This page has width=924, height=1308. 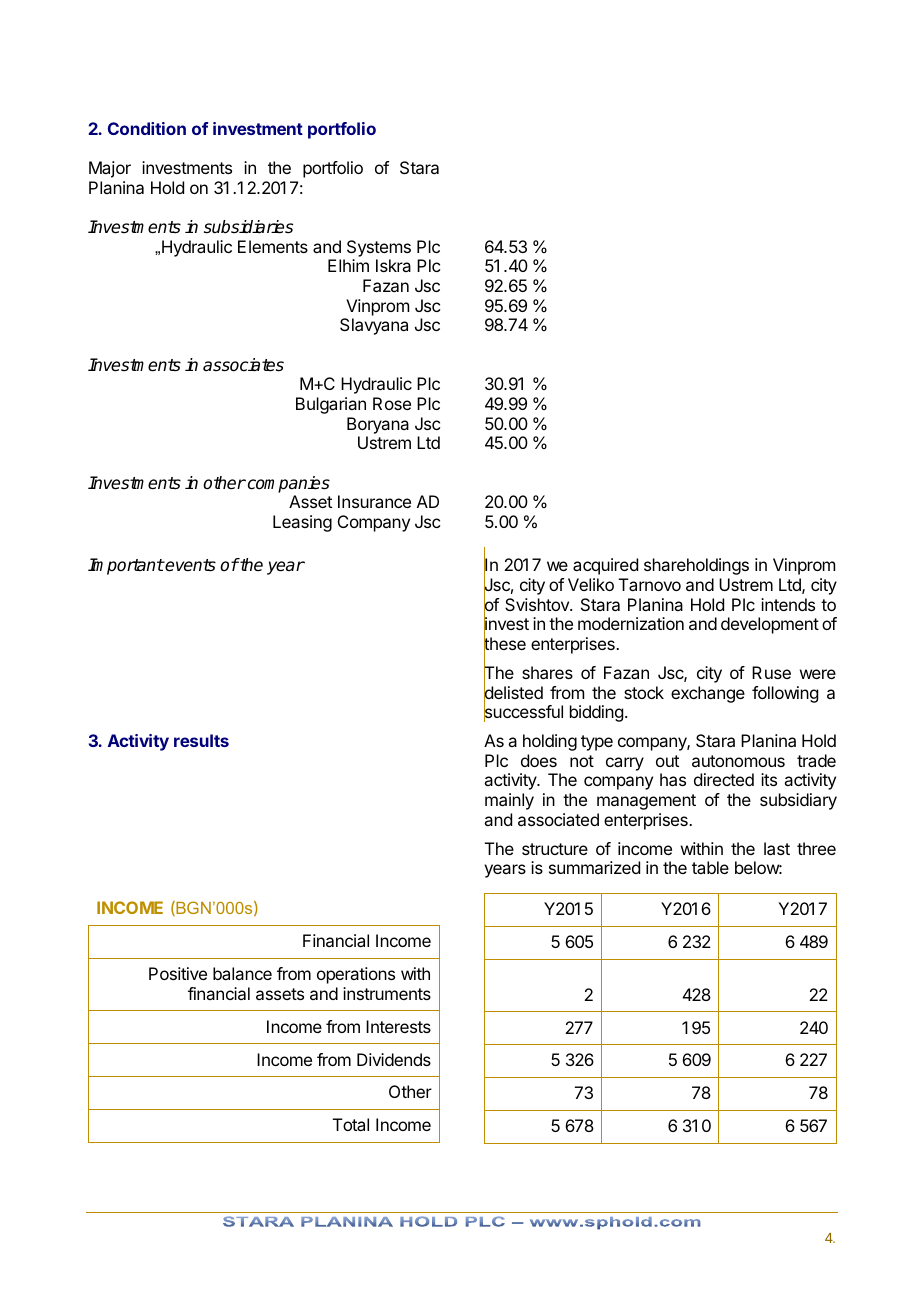 What do you see at coordinates (273, 246) in the page?
I see `Elements` at bounding box center [273, 246].
